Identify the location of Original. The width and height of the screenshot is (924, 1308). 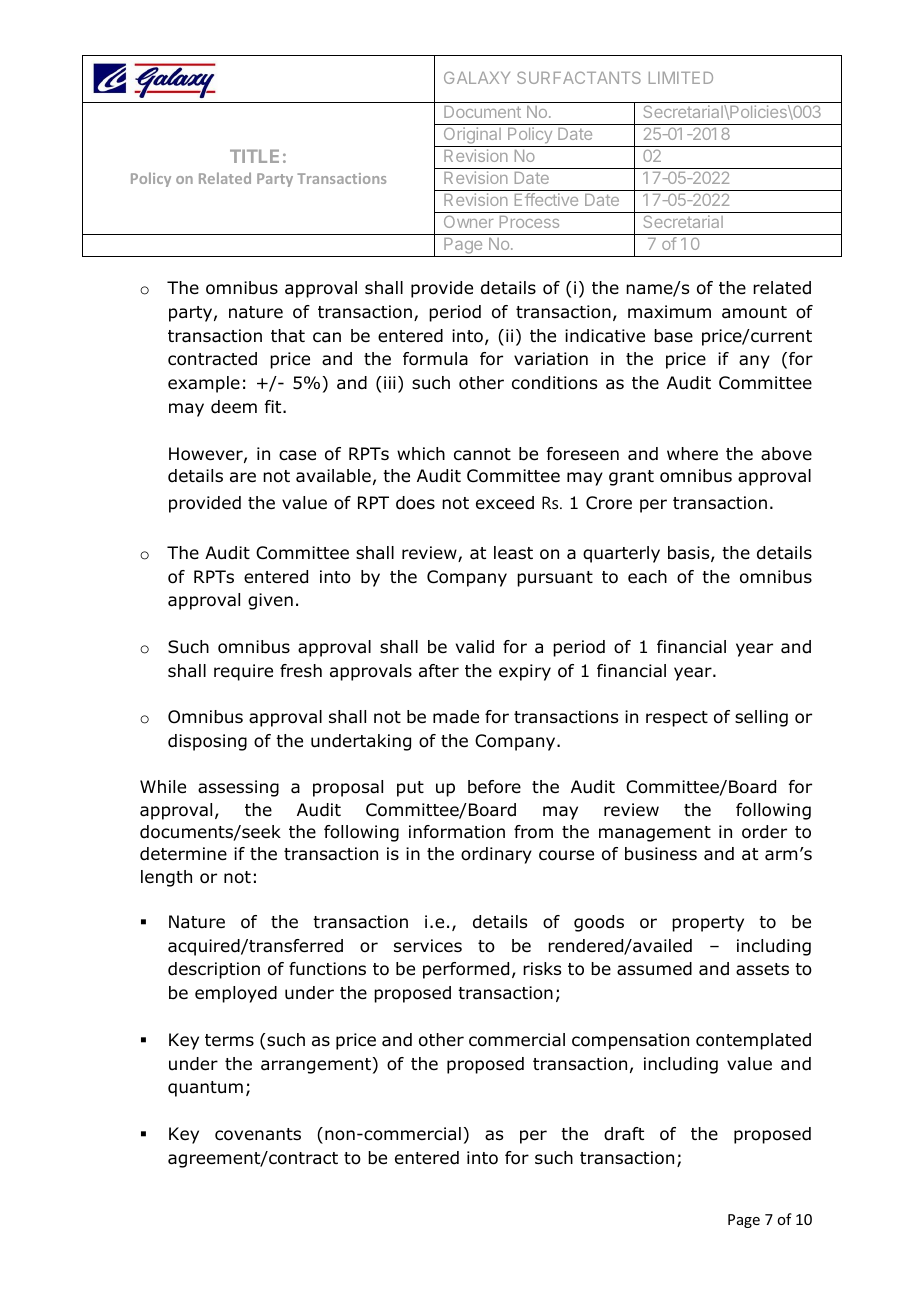
(472, 137).
